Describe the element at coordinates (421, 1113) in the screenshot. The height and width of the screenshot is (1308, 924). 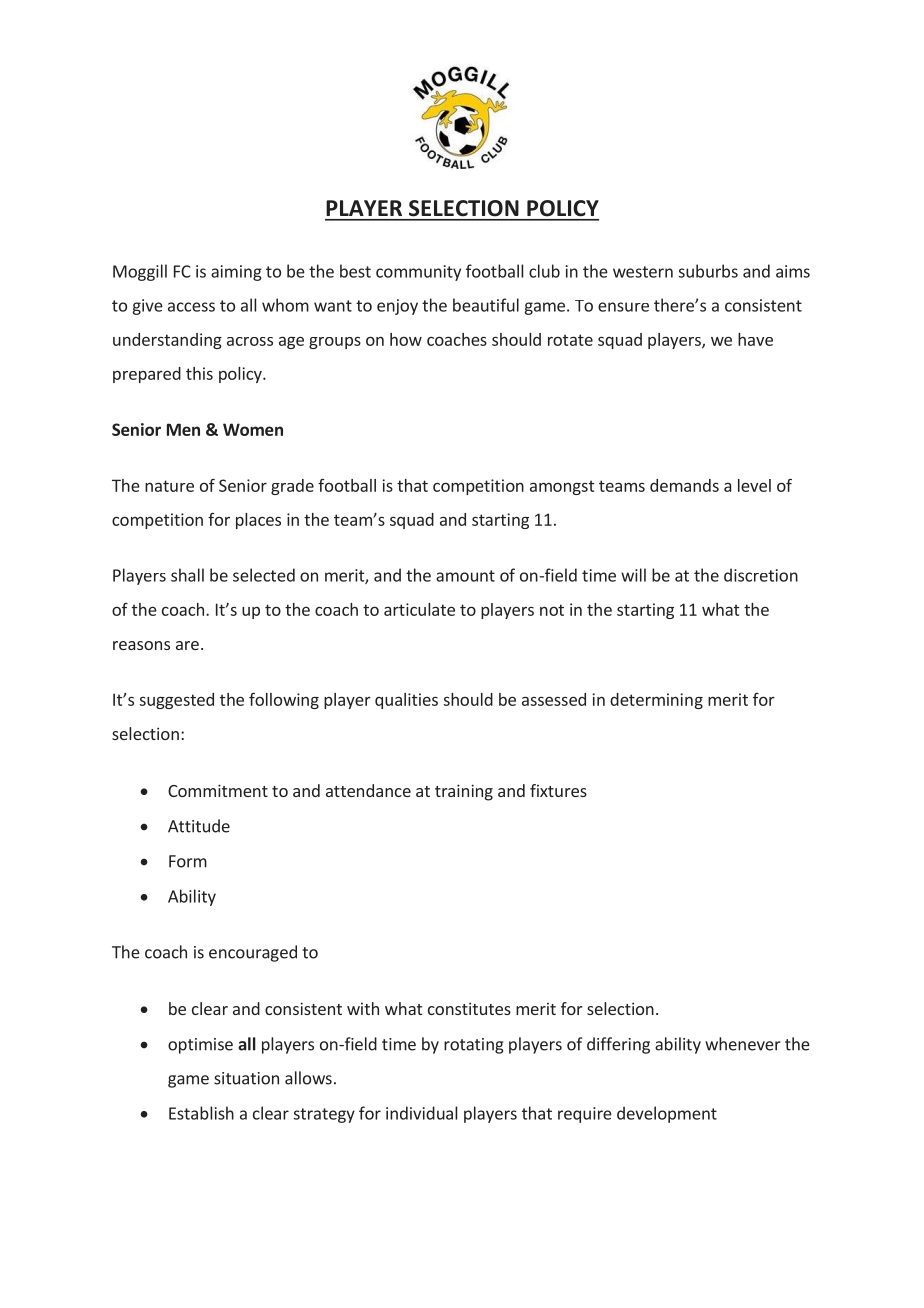
I see `individual` at that location.
